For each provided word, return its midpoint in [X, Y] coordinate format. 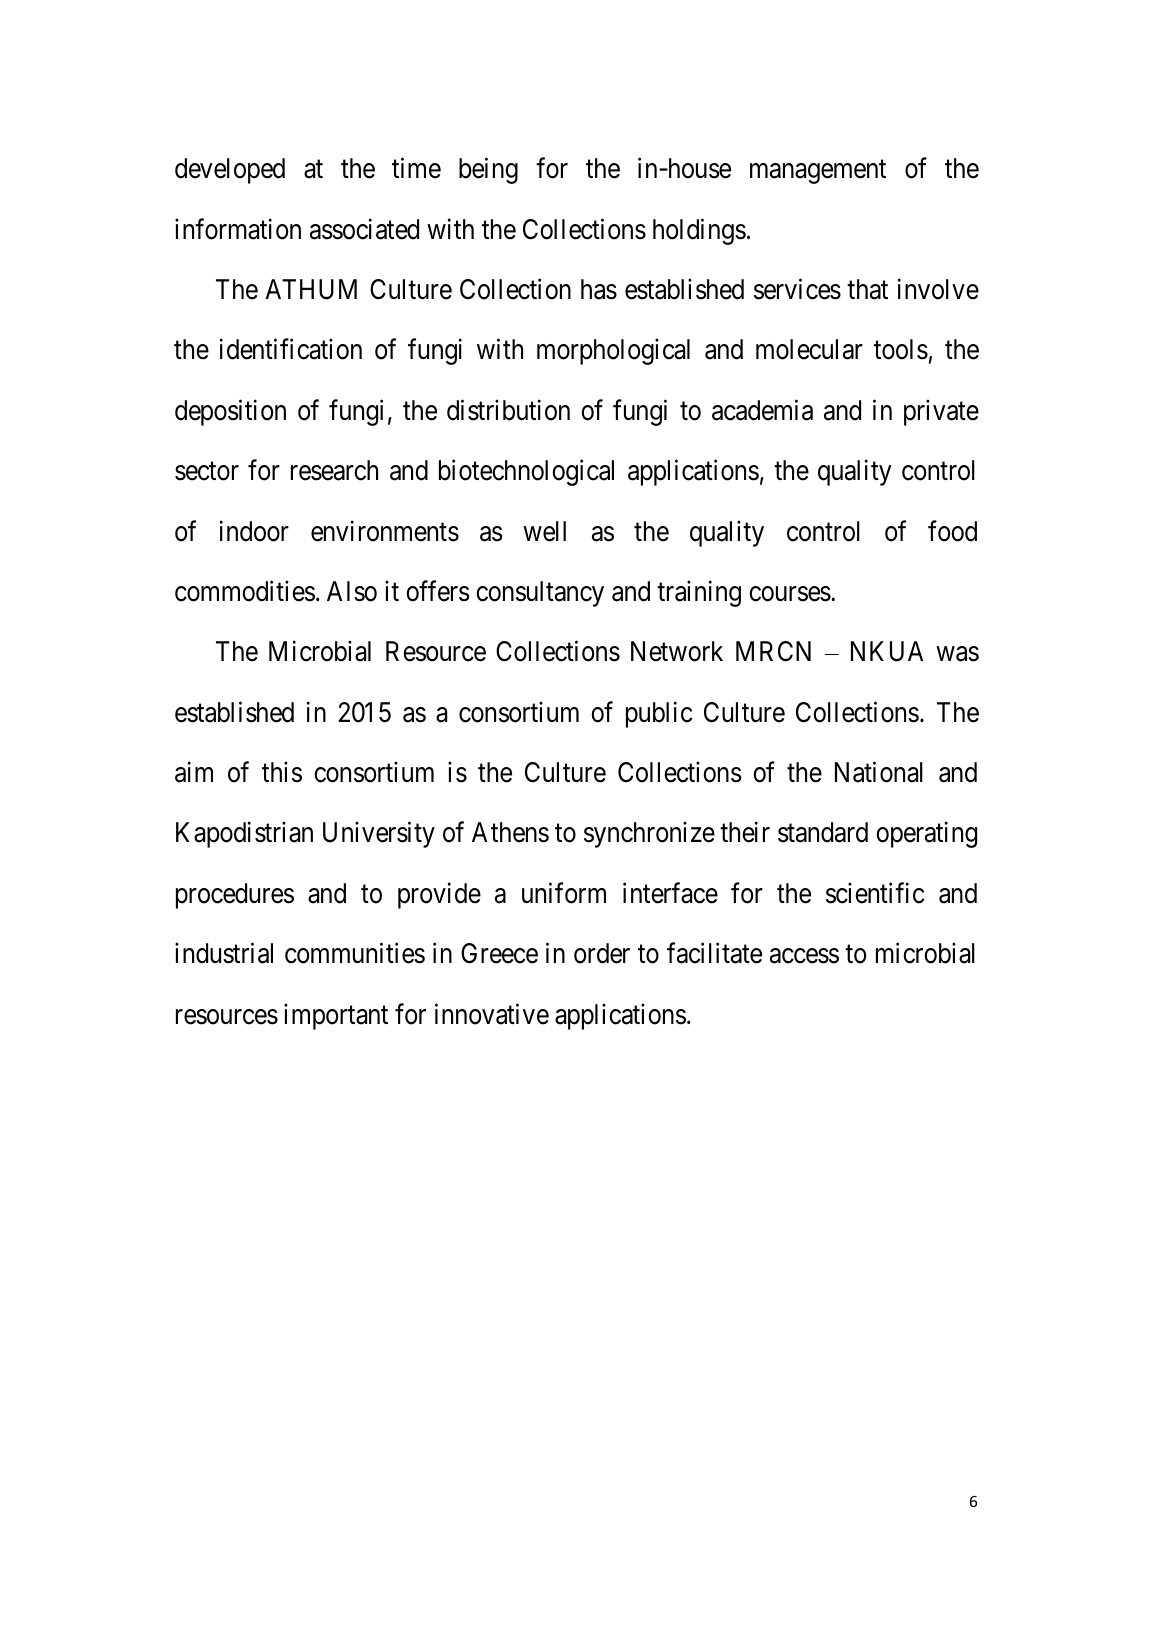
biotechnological [526, 473]
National [879, 772]
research [334, 470]
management [818, 172]
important [336, 1016]
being [488, 171]
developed [230, 171]
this [282, 772]
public [659, 714]
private [941, 412]
